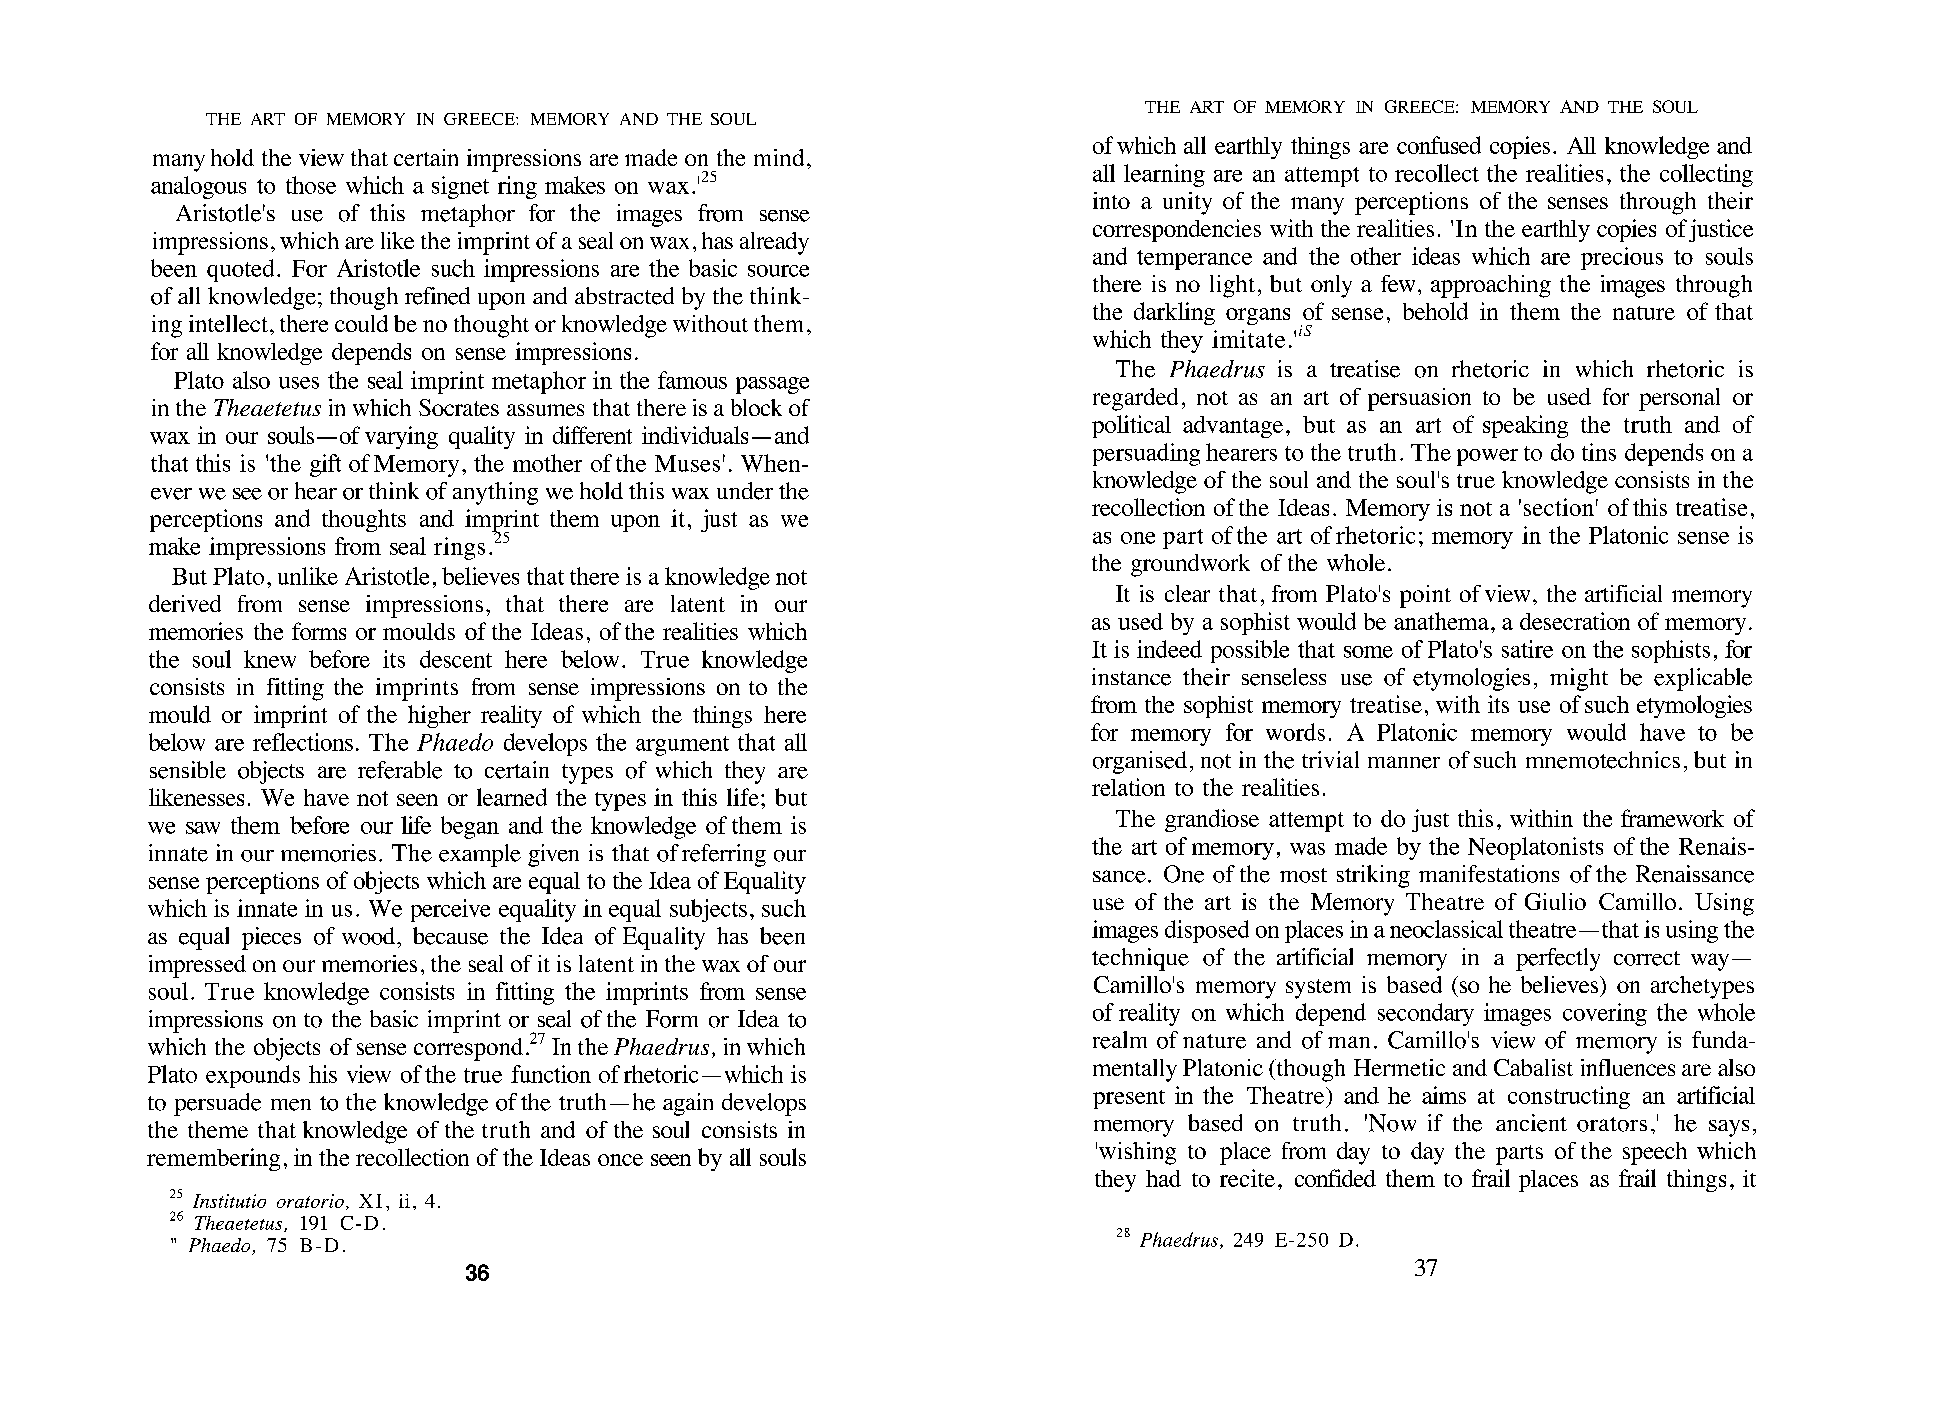  What do you see at coordinates (1131, 677) in the image?
I see `instance` at bounding box center [1131, 677].
